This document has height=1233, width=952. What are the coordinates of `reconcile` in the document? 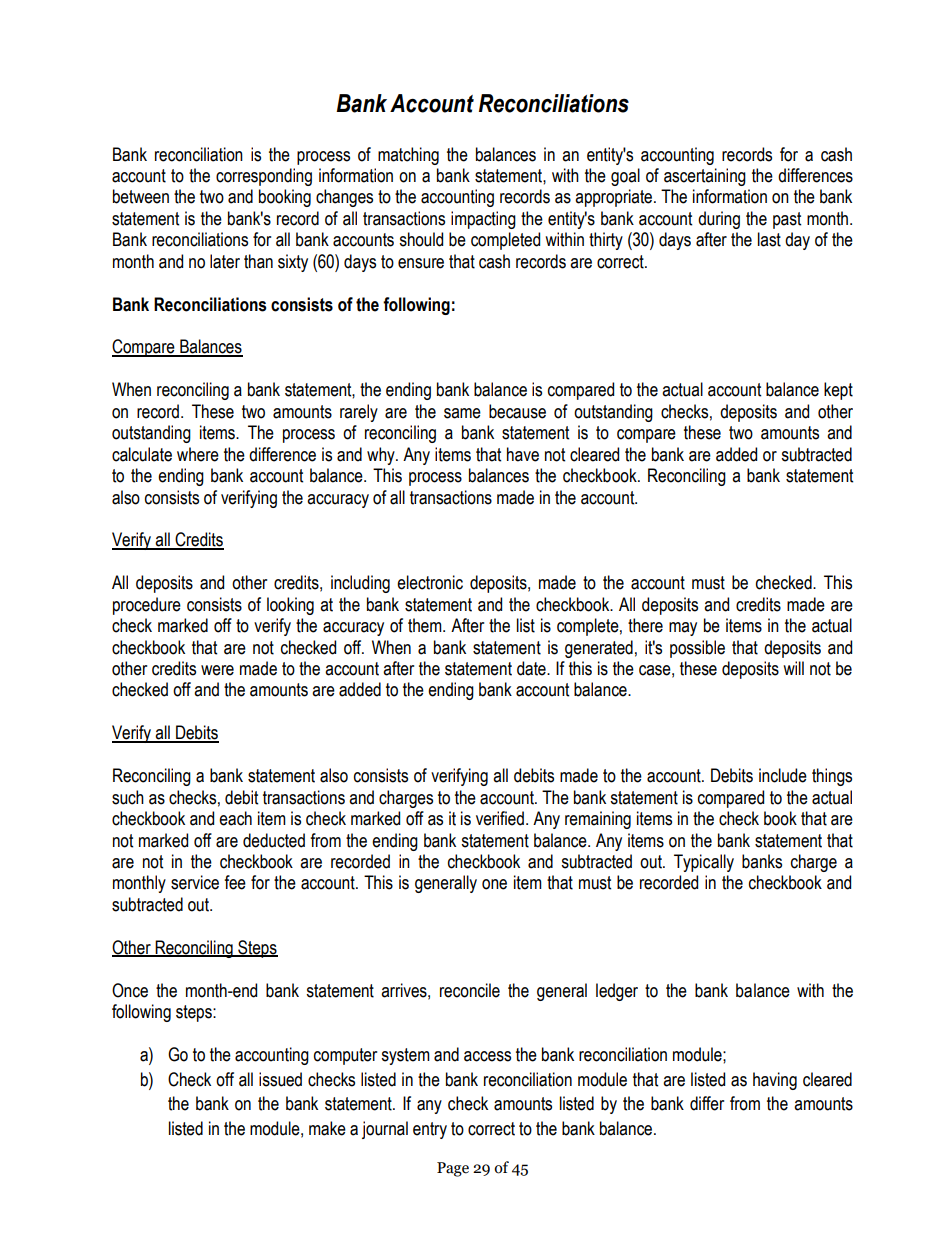 It's located at (470, 990).
